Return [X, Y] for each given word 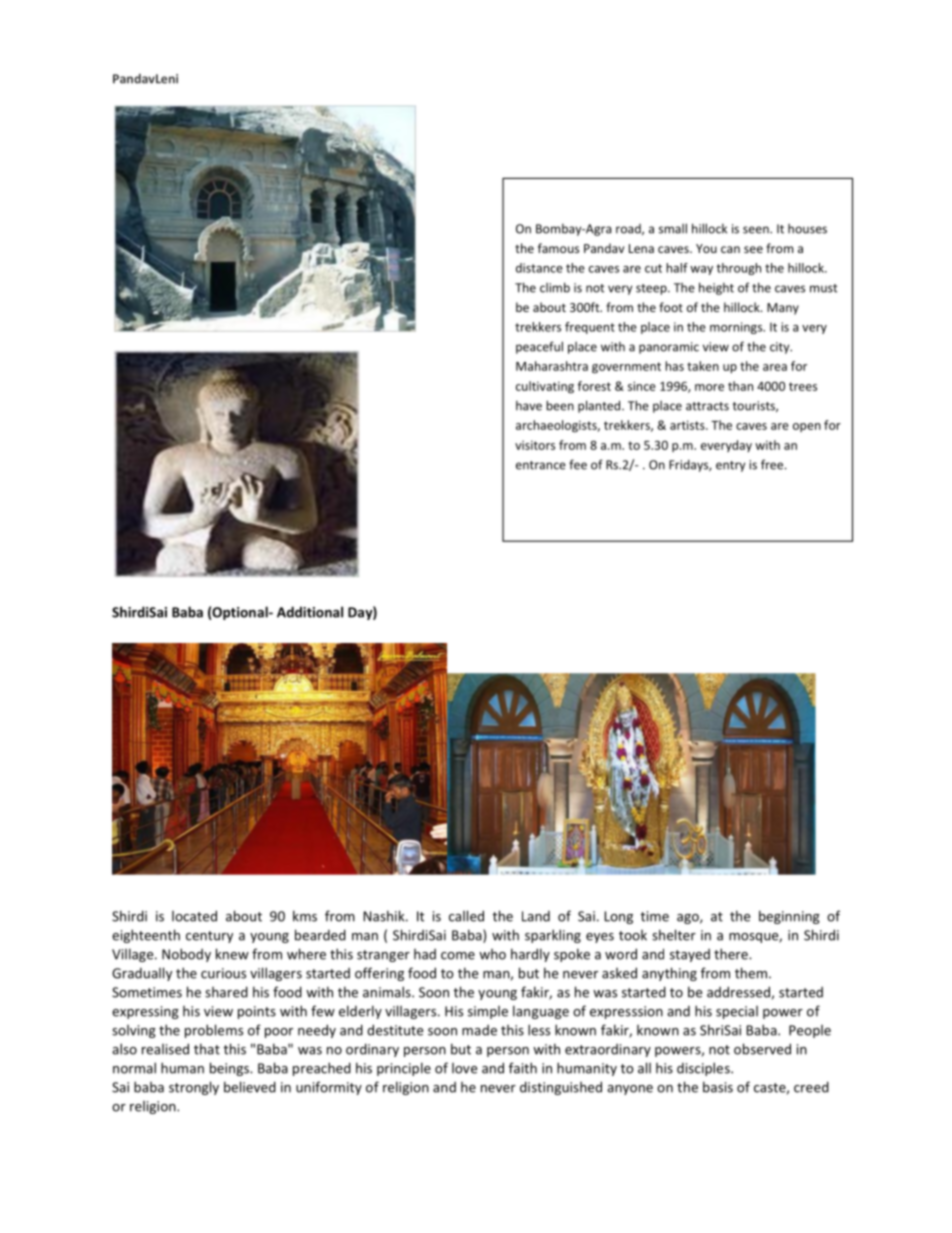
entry [730, 466]
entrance [541, 465]
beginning [789, 917]
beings [230, 1069]
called [466, 916]
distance [539, 268]
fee [578, 464]
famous [558, 248]
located [194, 916]
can [730, 249]
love [464, 1068]
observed [762, 1049]
